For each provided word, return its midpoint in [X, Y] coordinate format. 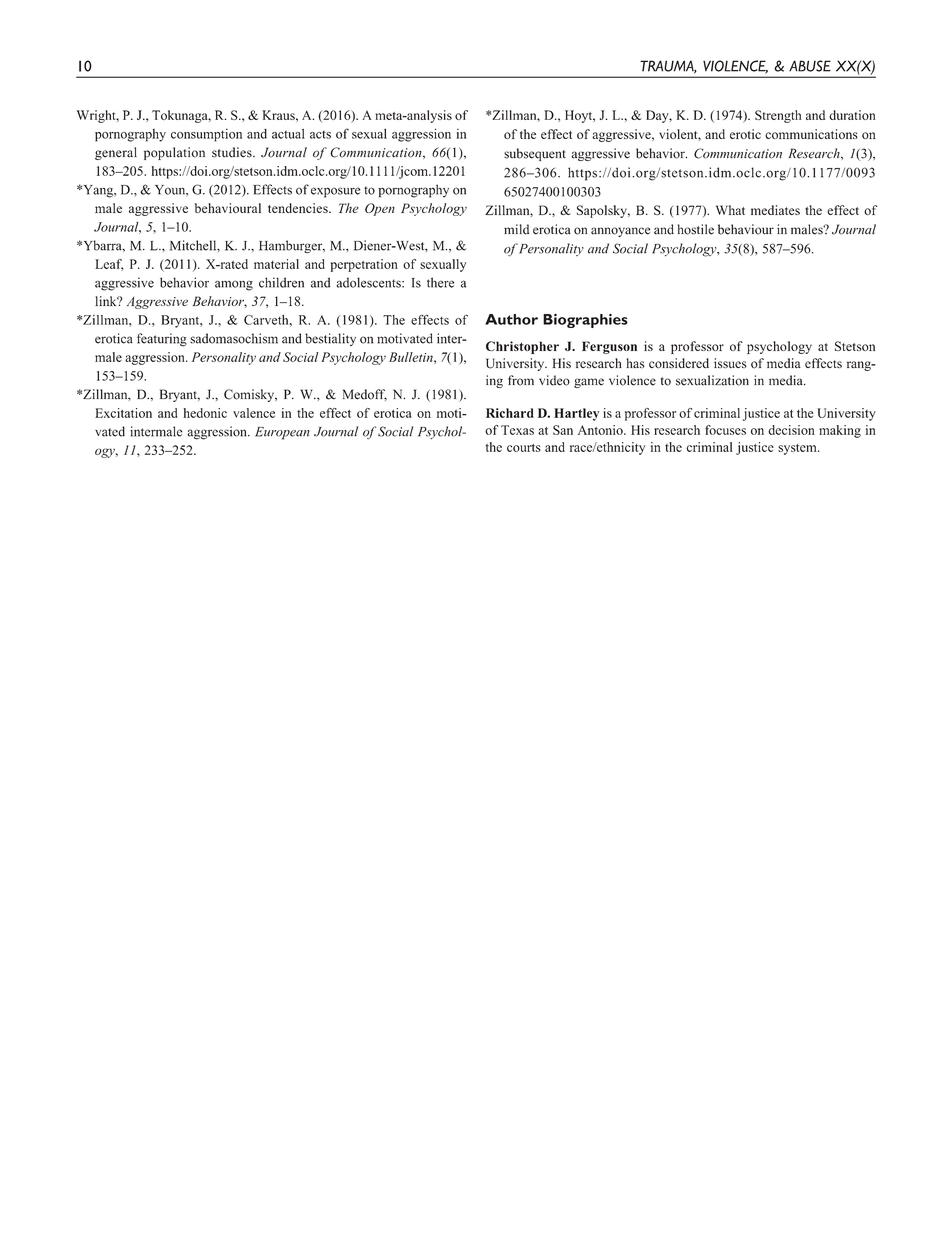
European [282, 433]
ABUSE [810, 66]
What [730, 210]
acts [320, 134]
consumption [206, 135]
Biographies [585, 321]
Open [380, 209]
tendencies [299, 208]
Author [511, 319]
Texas [517, 430]
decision [791, 430]
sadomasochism [234, 338]
